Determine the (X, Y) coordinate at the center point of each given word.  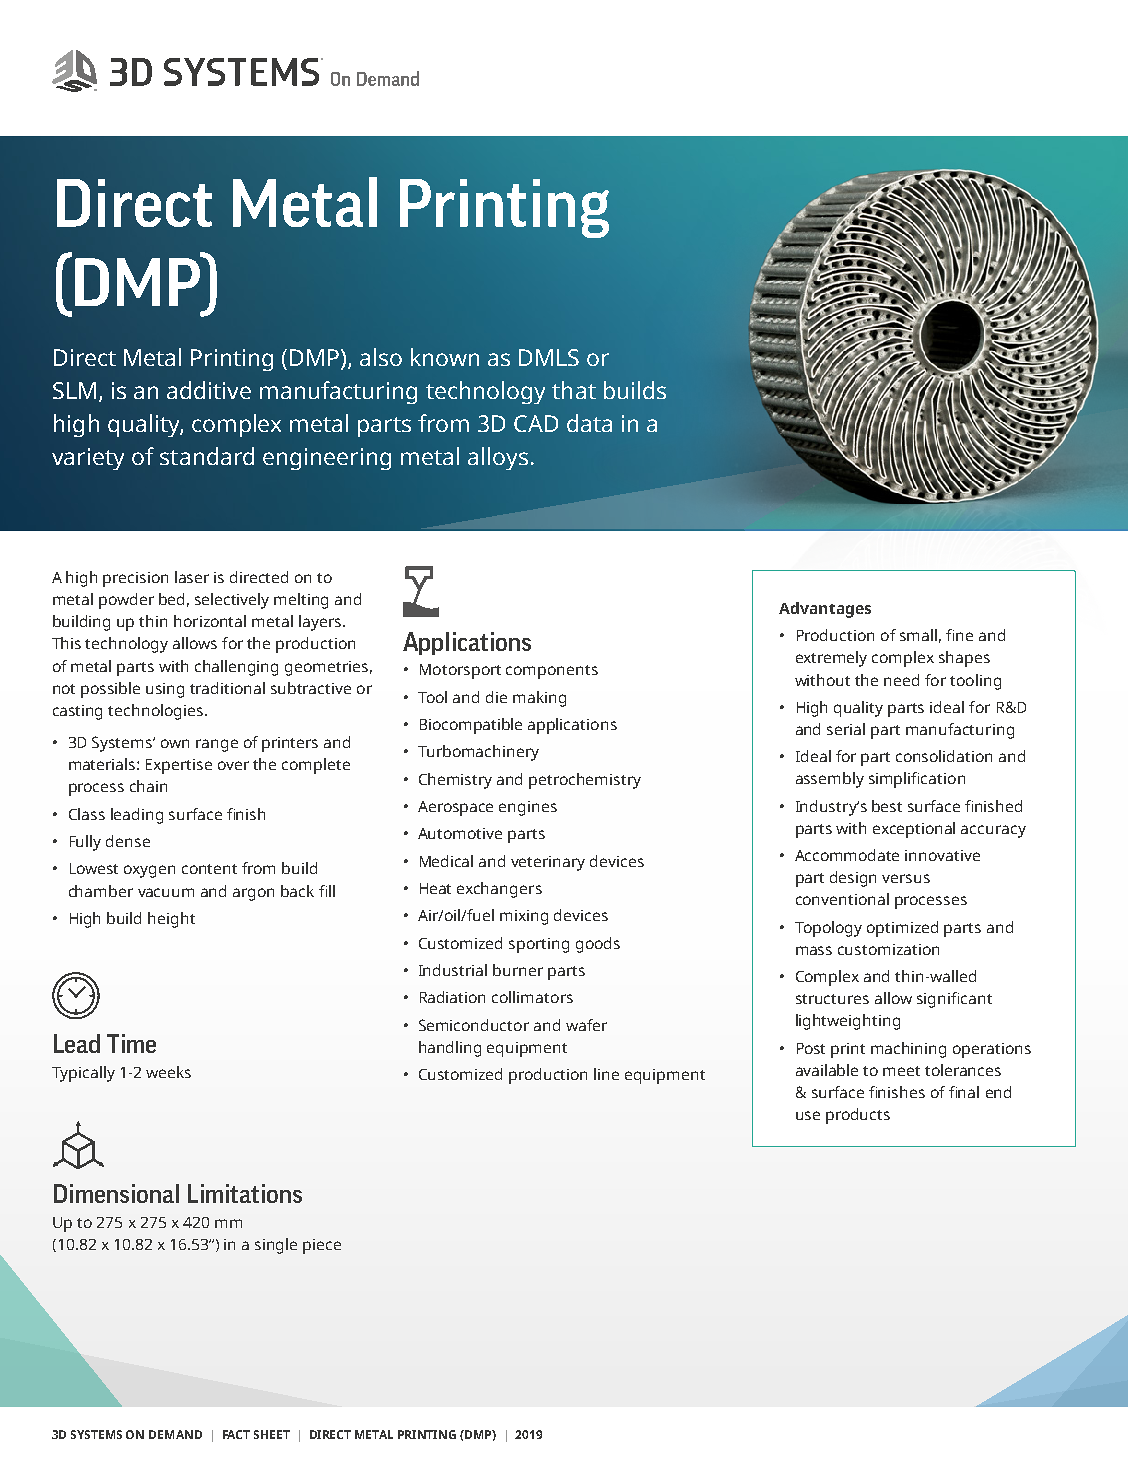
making (539, 699)
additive (209, 390)
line (606, 1074)
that (574, 390)
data (589, 423)
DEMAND (175, 1434)
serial (846, 729)
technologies (155, 712)
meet (901, 1071)
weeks (168, 1072)
